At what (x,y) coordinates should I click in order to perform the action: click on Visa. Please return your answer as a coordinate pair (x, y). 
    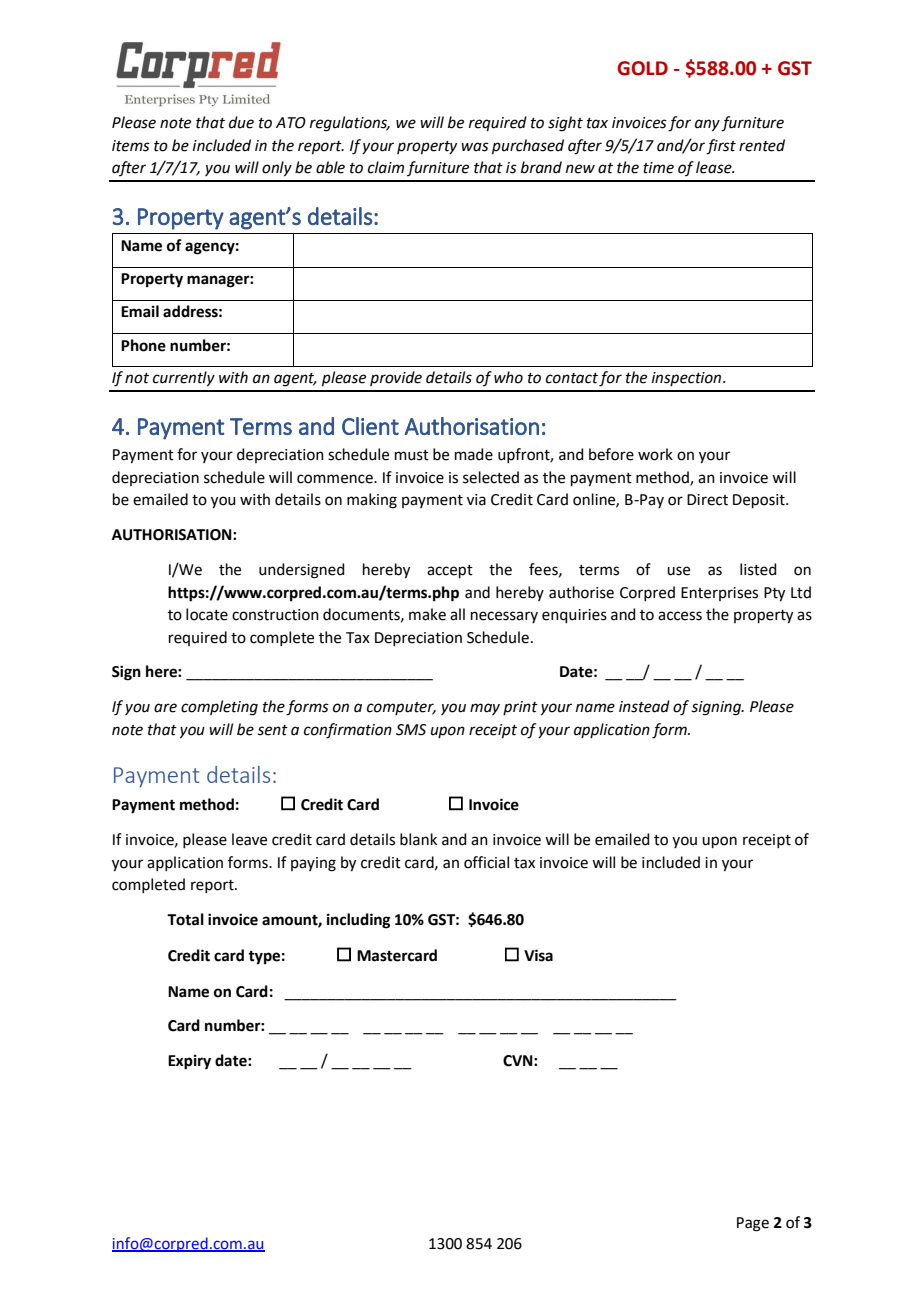
    Looking at the image, I should click on (538, 955).
